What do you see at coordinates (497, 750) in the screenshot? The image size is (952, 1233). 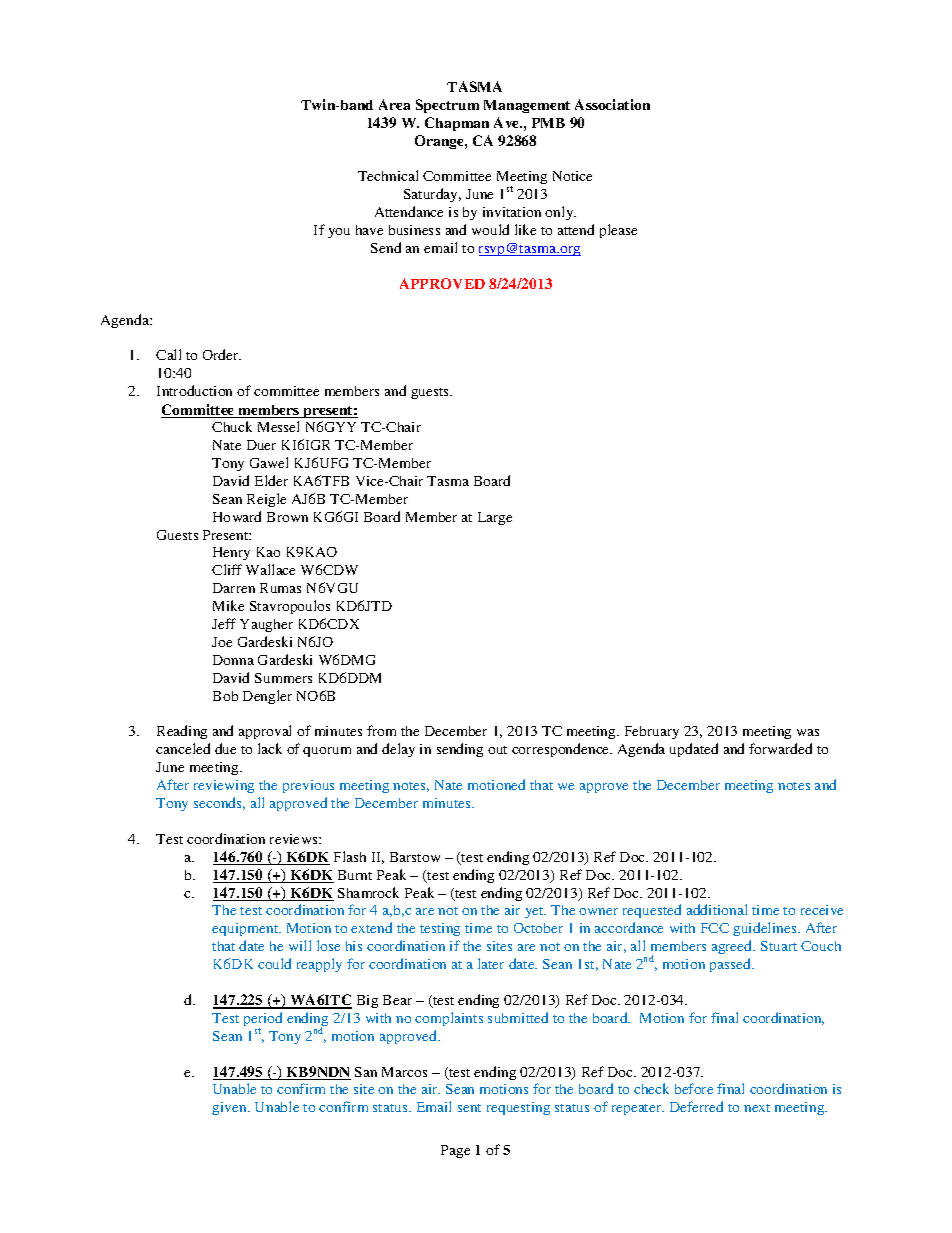 I see `out` at bounding box center [497, 750].
